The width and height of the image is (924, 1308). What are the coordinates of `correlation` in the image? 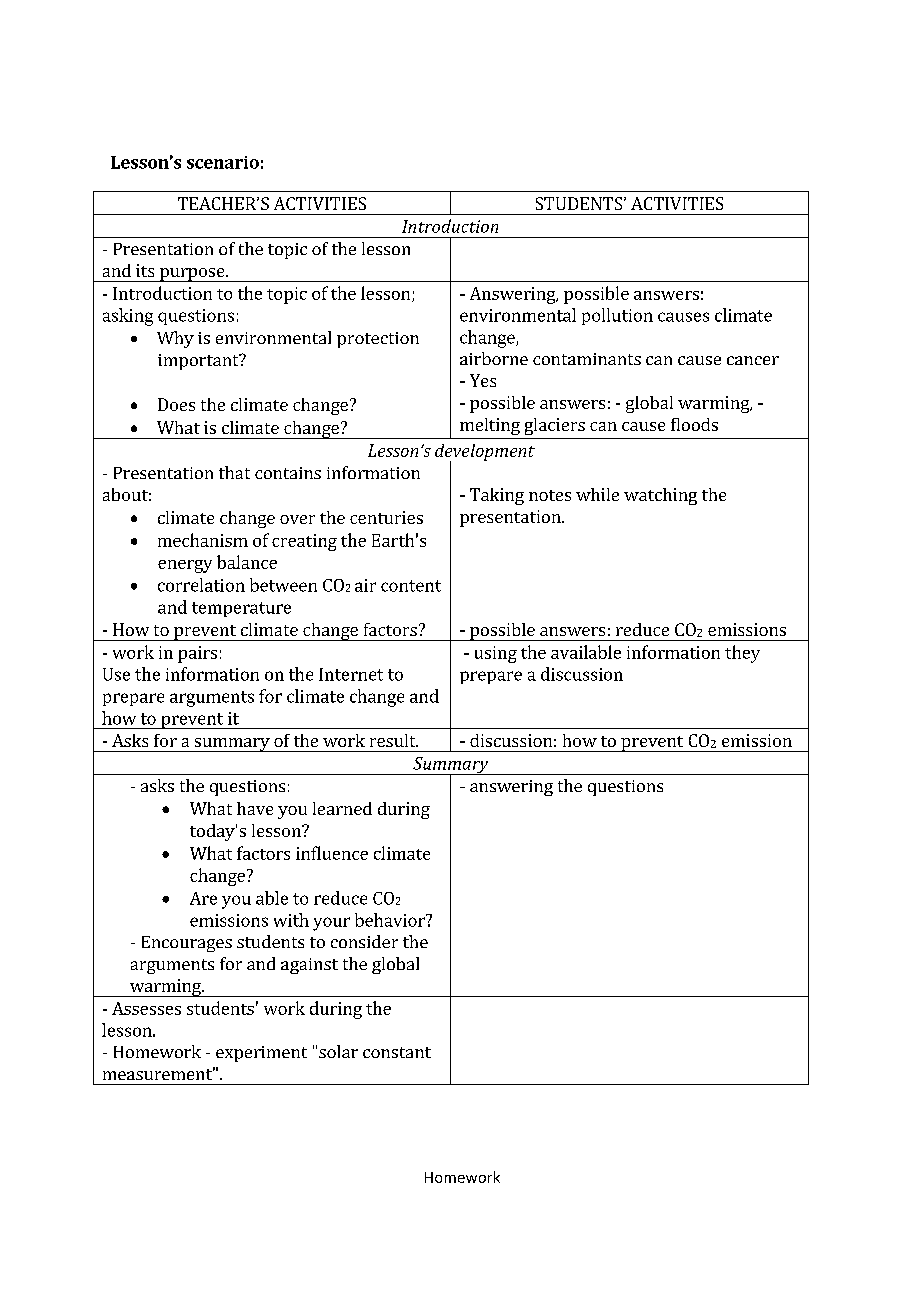 It's located at (201, 585).
